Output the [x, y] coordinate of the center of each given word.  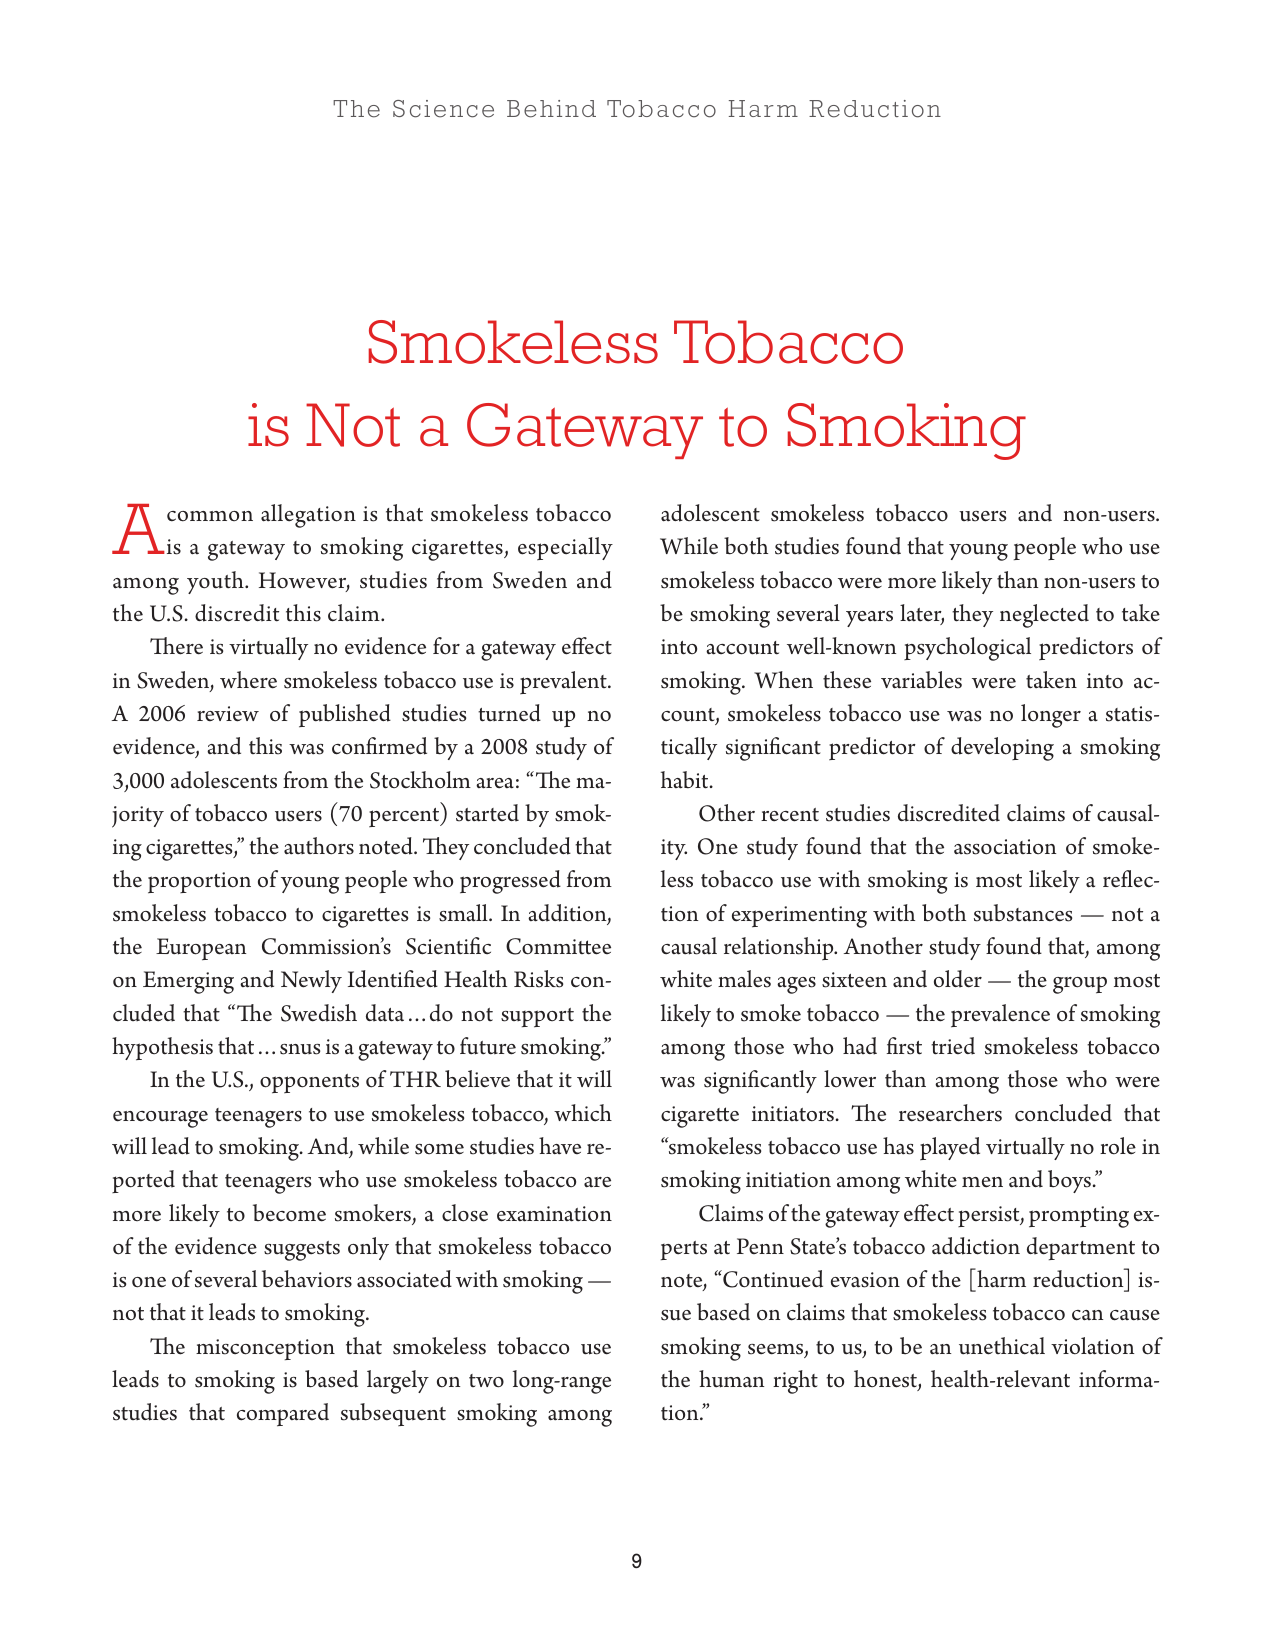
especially [565, 548]
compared [283, 1415]
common [210, 516]
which [583, 1112]
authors [319, 846]
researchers [950, 1113]
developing [1002, 749]
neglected [1044, 616]
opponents [309, 1084]
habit [686, 780]
